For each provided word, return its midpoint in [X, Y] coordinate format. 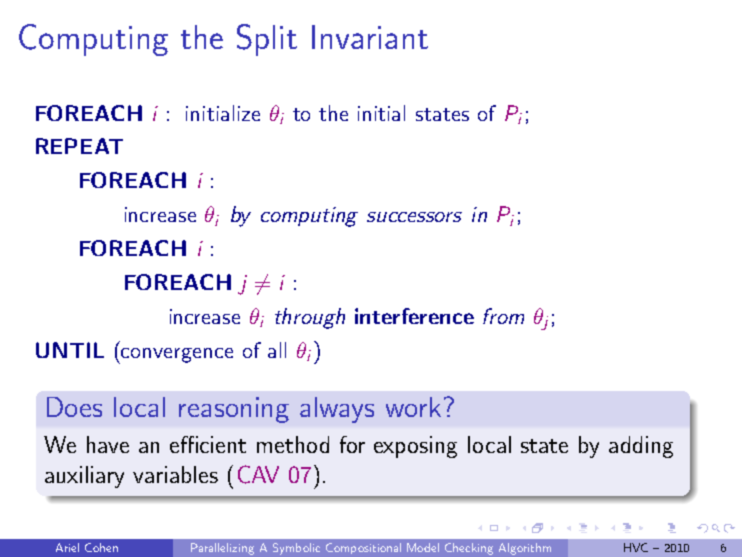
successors [414, 217]
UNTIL [70, 350]
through [310, 318]
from [503, 316]
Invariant [370, 37]
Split [267, 40]
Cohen [101, 547]
